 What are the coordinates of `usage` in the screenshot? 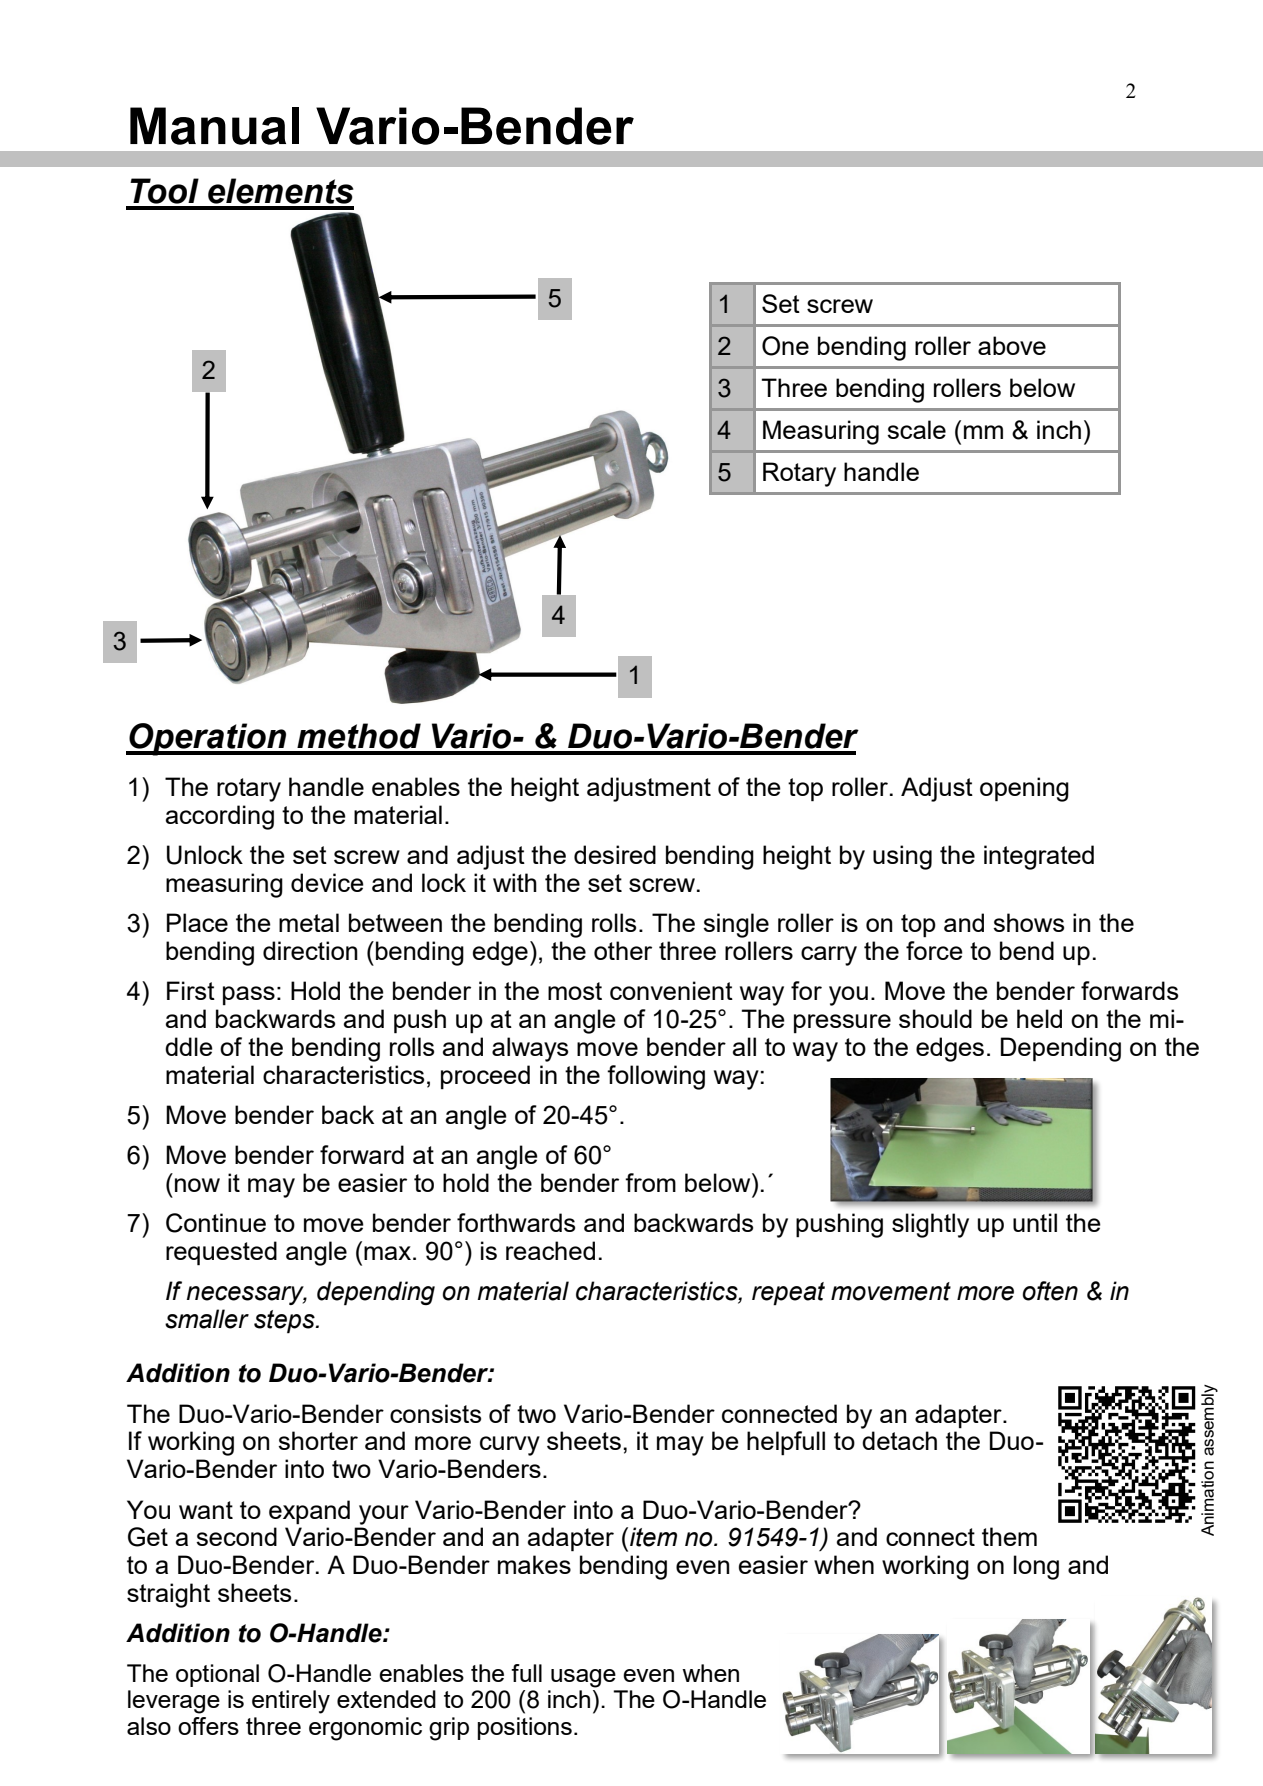 It's located at (583, 1678).
